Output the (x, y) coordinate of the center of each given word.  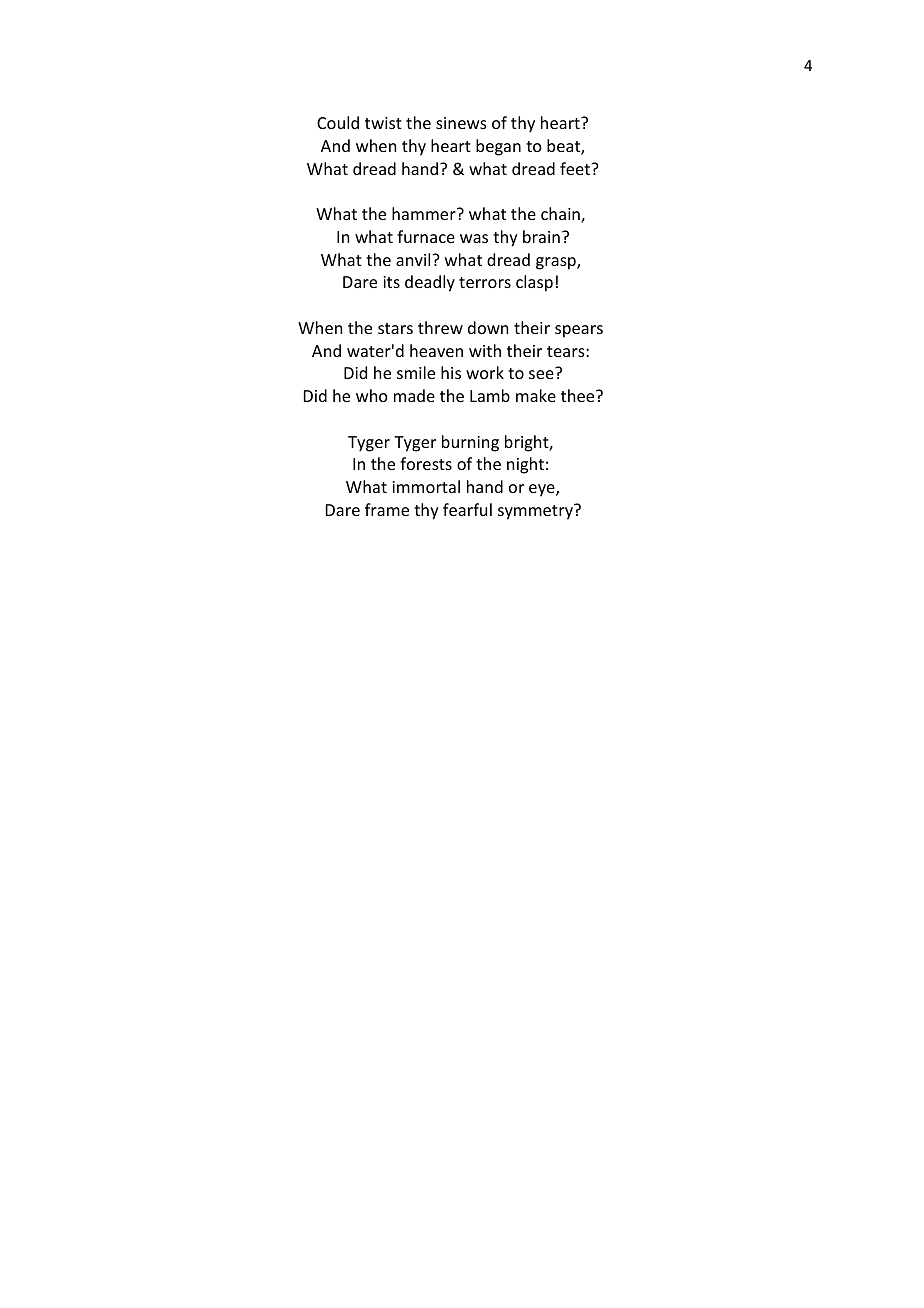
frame (387, 509)
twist (383, 123)
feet (576, 168)
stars (395, 328)
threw (440, 327)
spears (579, 331)
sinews (461, 123)
